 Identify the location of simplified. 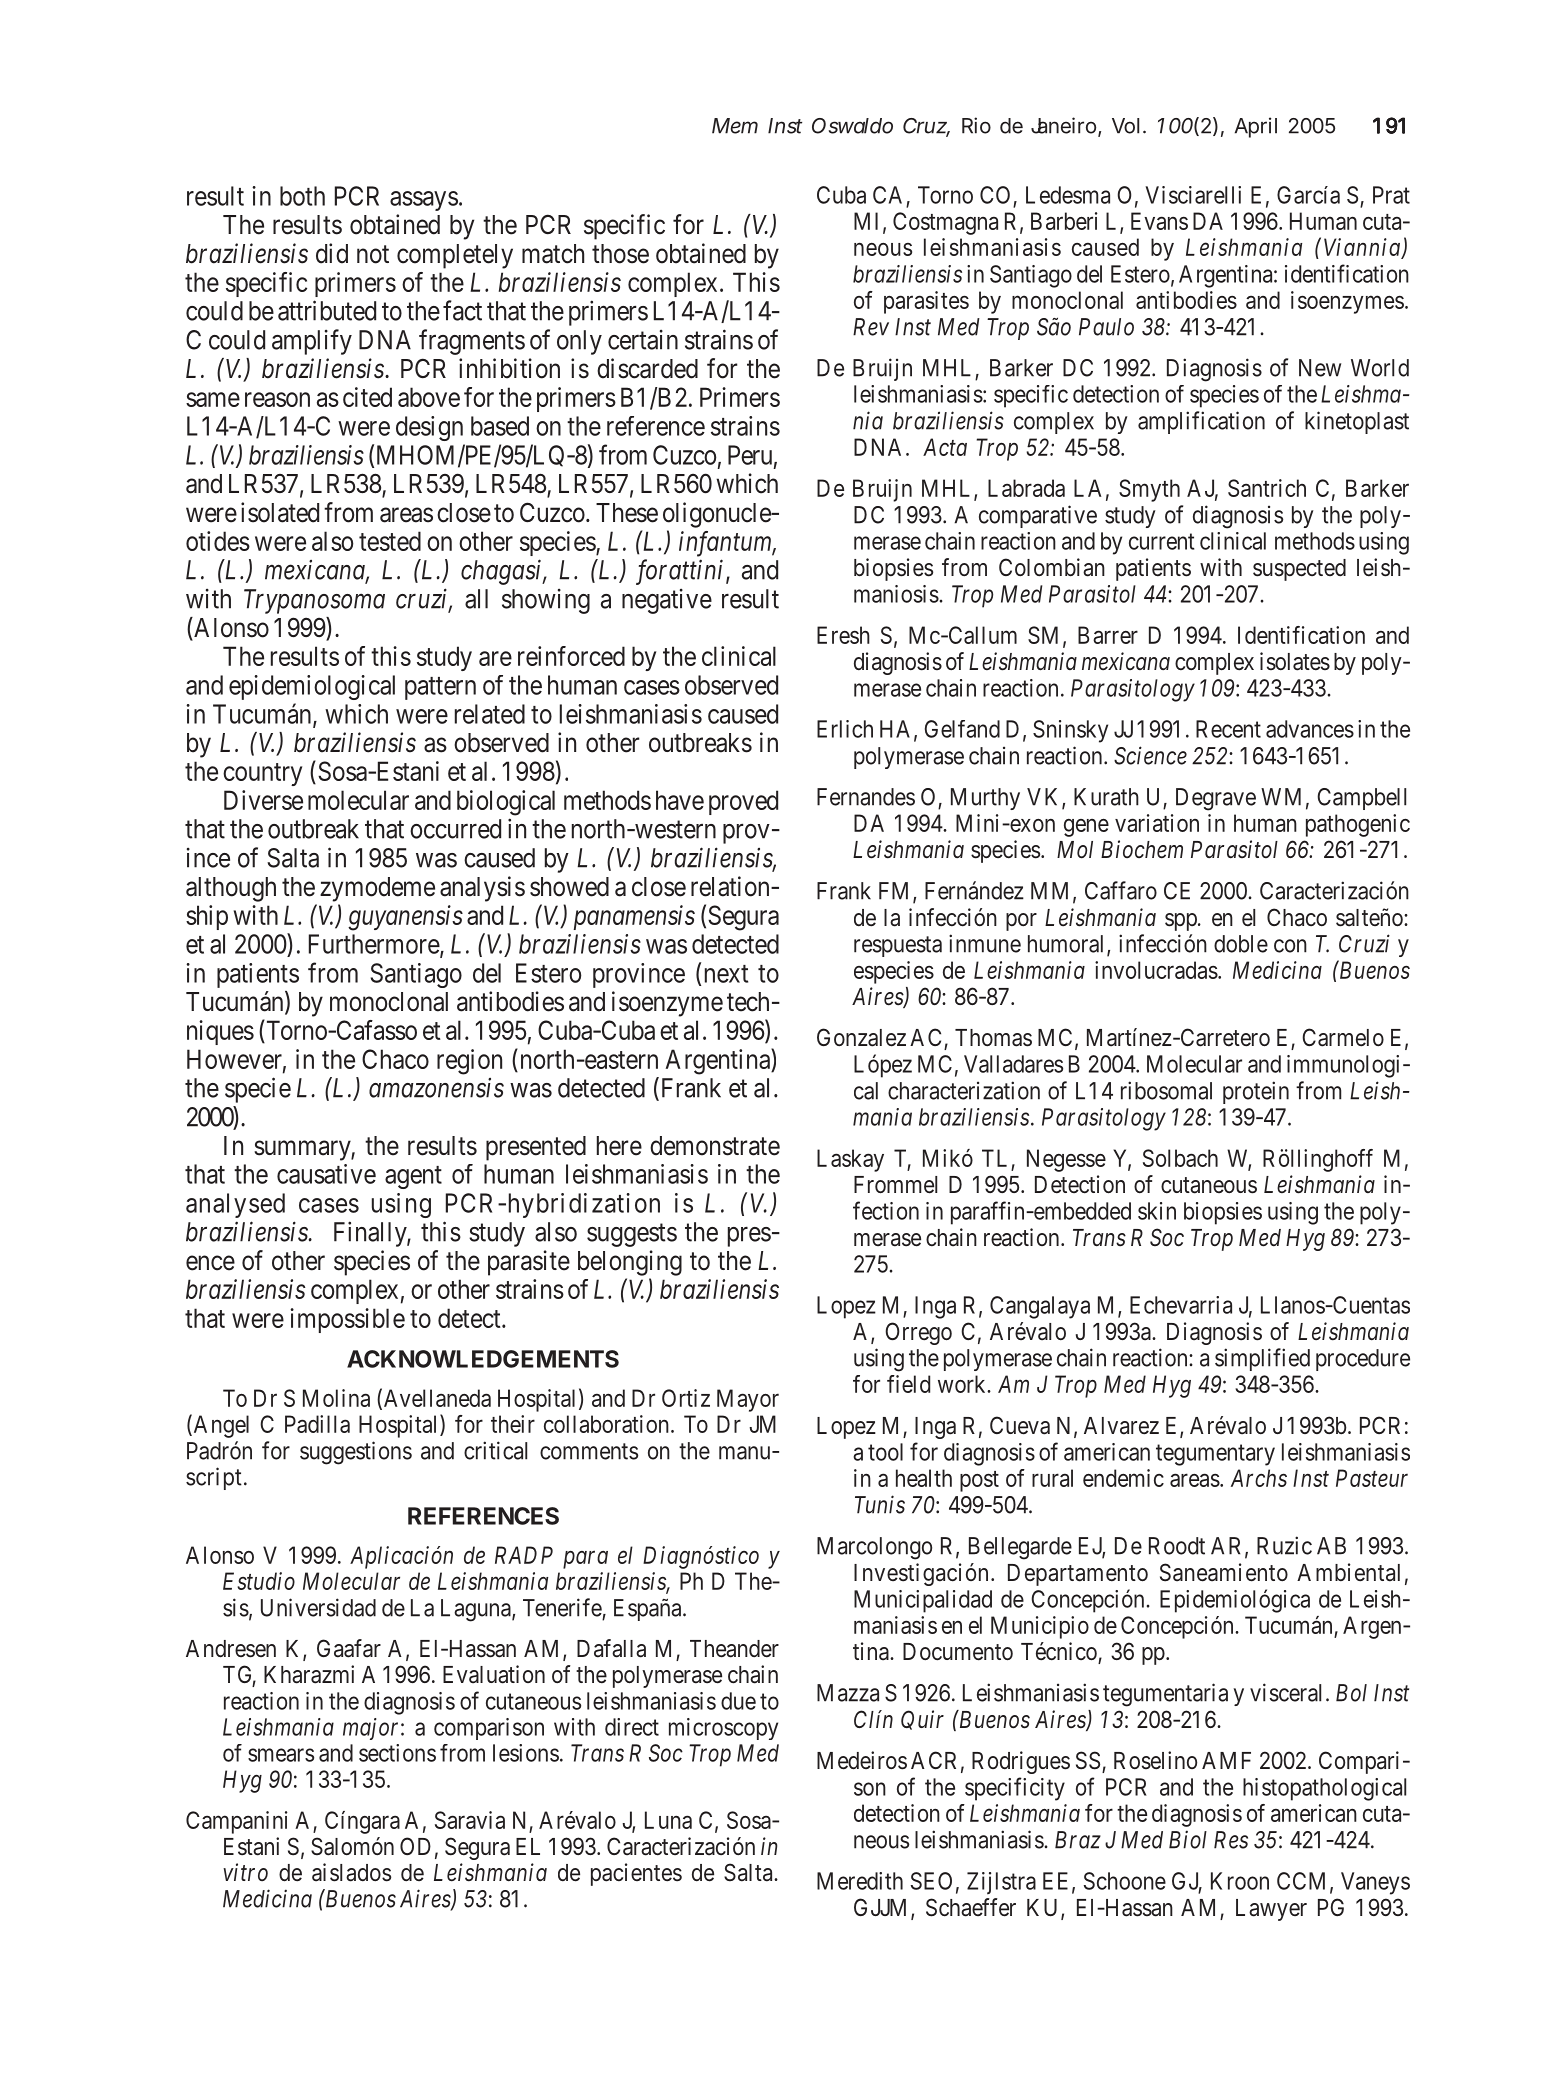
(1262, 1359).
